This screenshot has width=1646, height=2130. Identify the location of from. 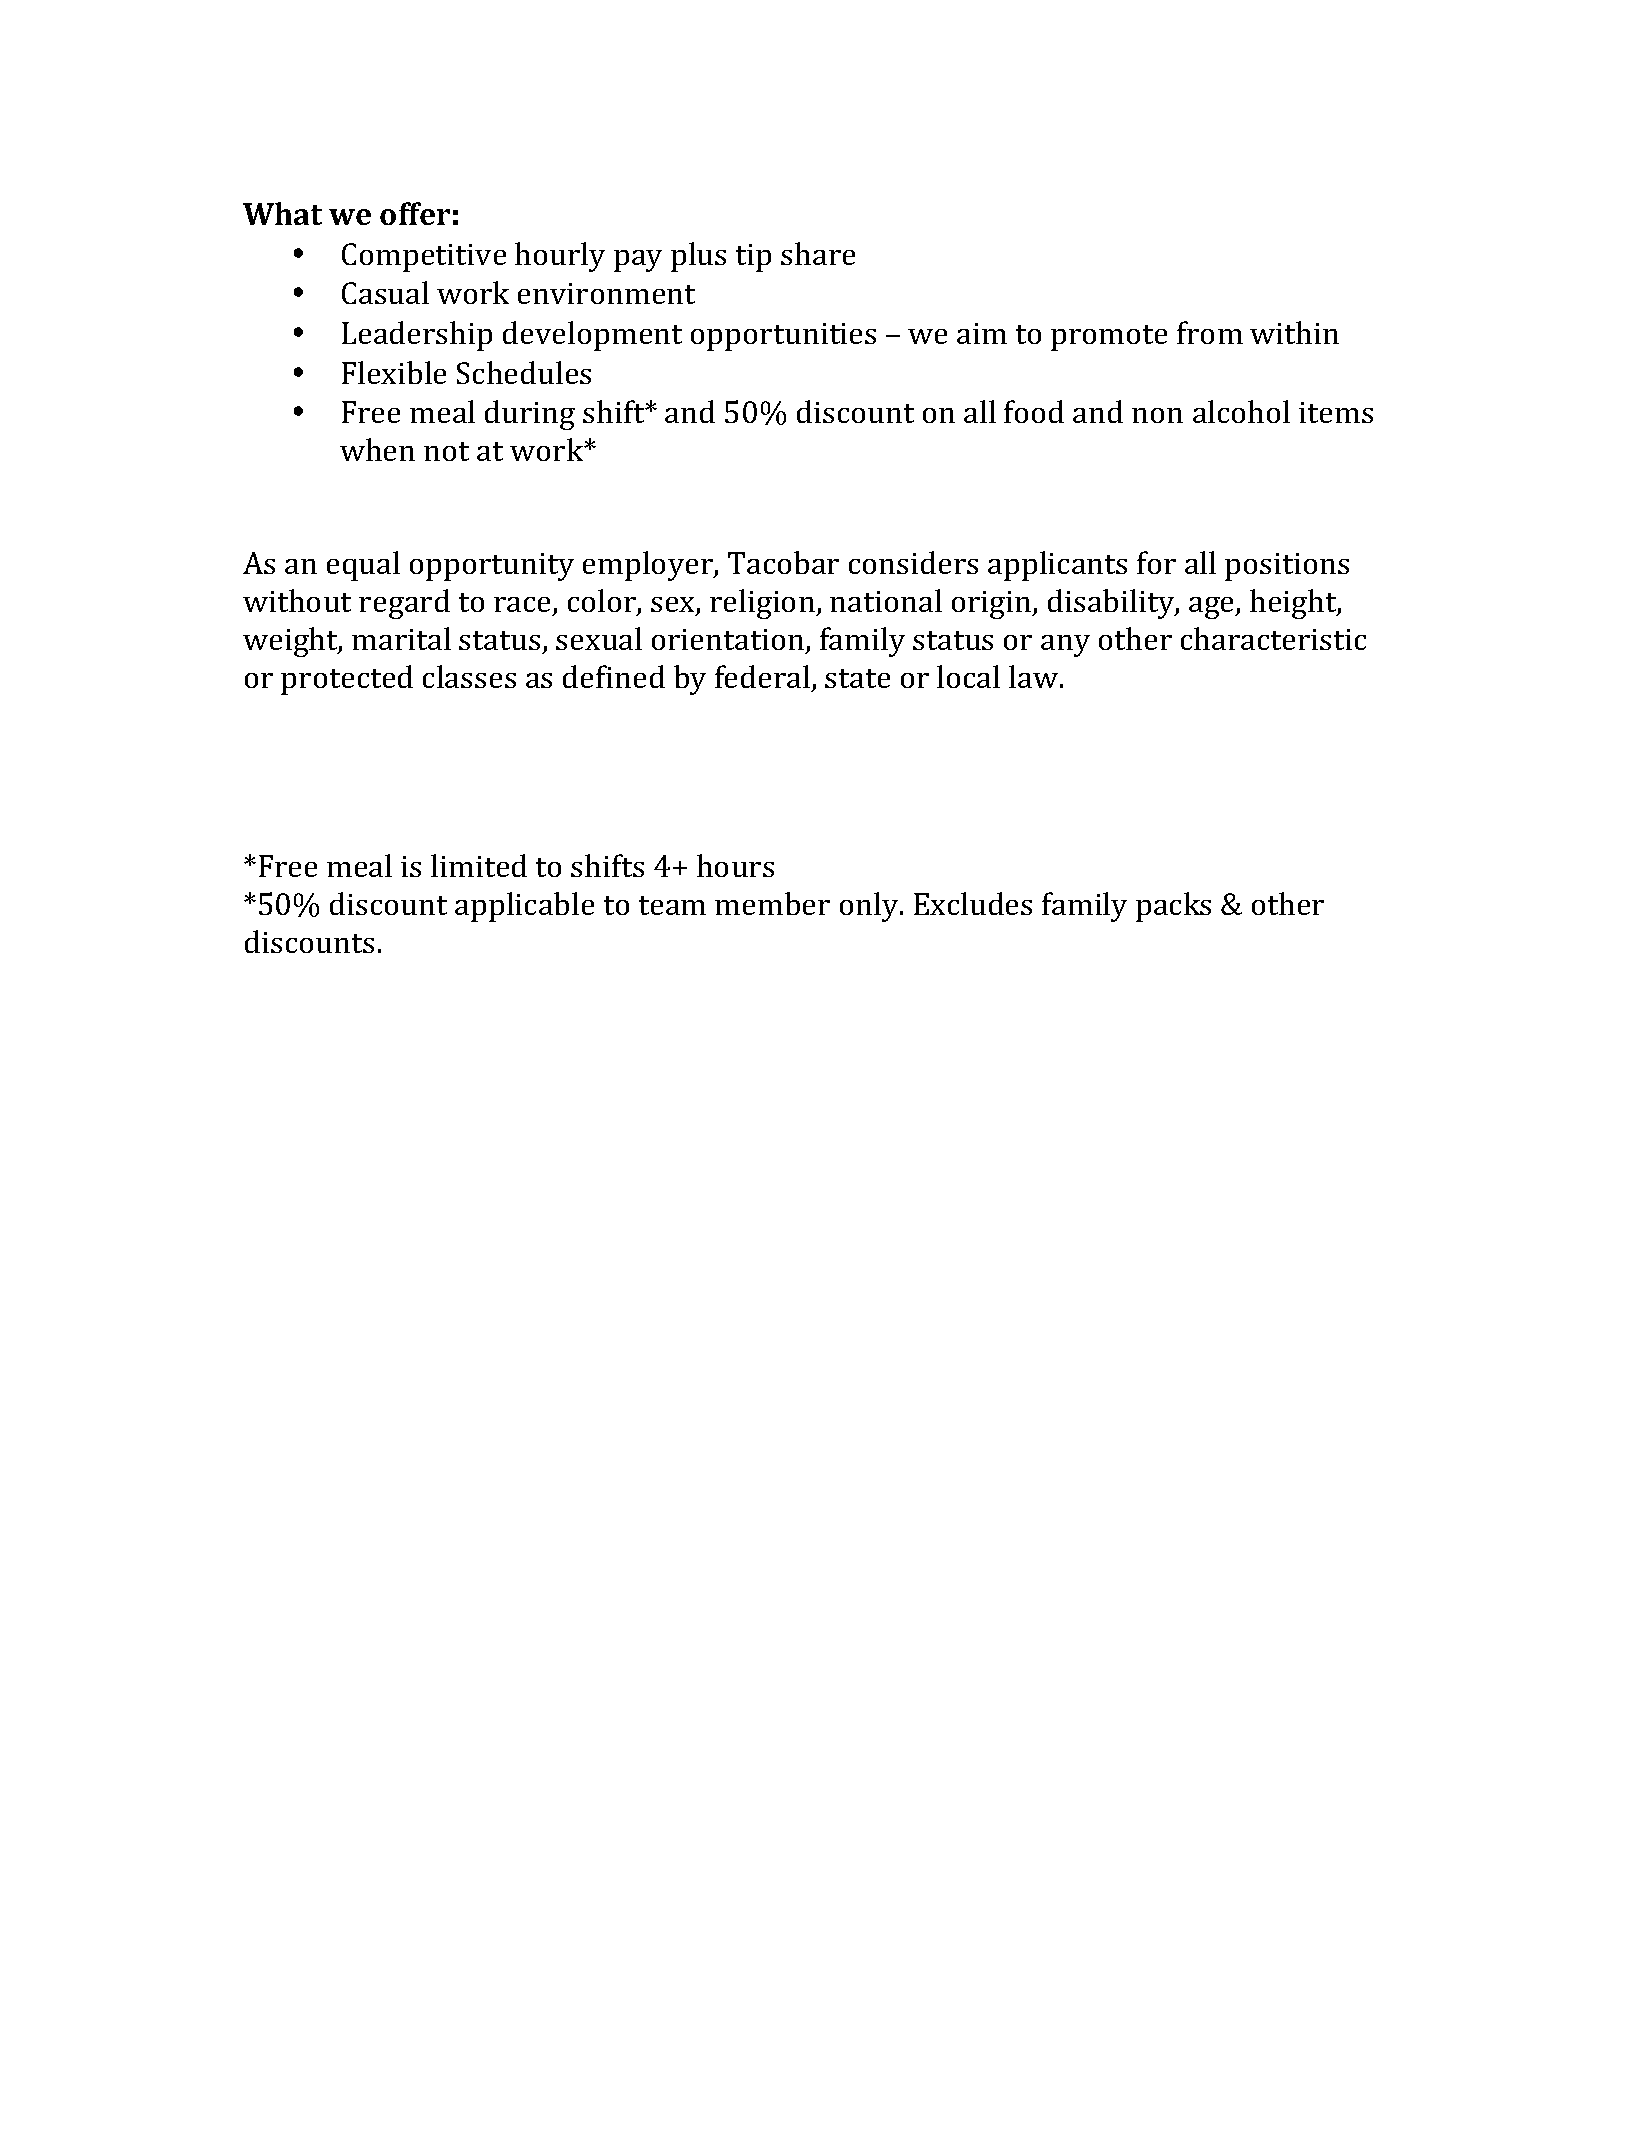
(1210, 332).
